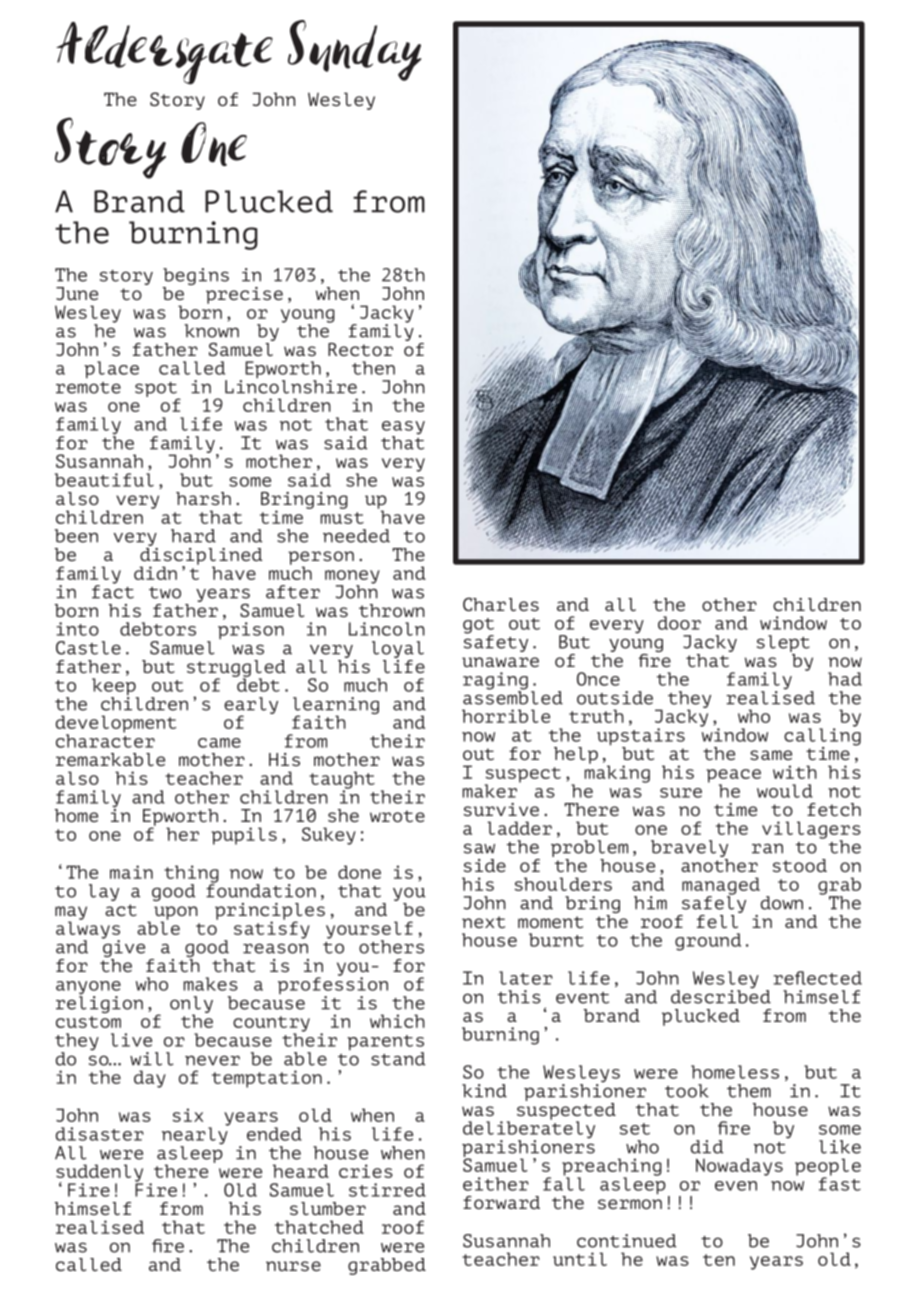 This page has width=924, height=1308. What do you see at coordinates (99, 1174) in the page?
I see `suddenly` at bounding box center [99, 1174].
